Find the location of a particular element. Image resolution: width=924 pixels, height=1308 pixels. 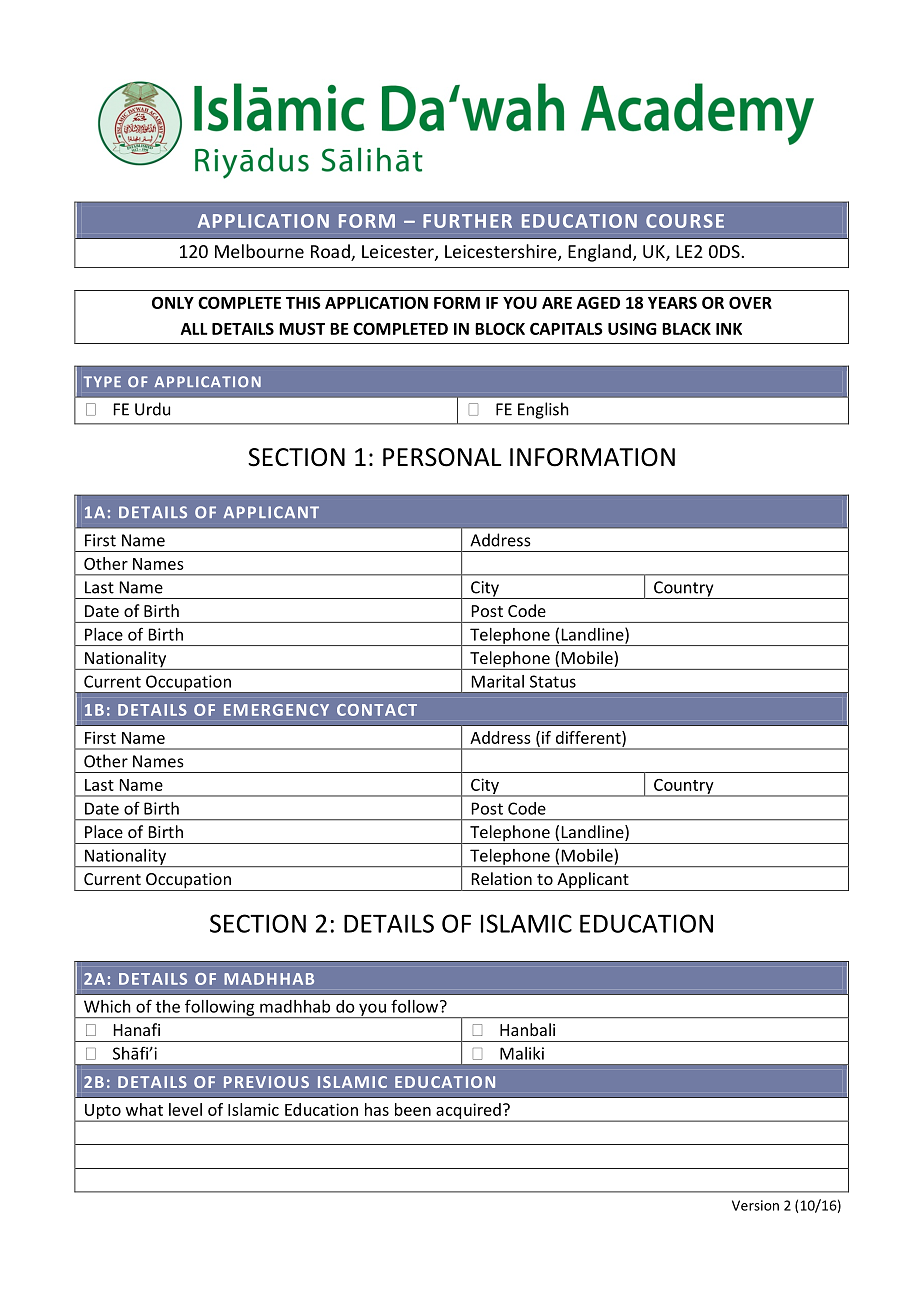

COURSE is located at coordinates (685, 221).
